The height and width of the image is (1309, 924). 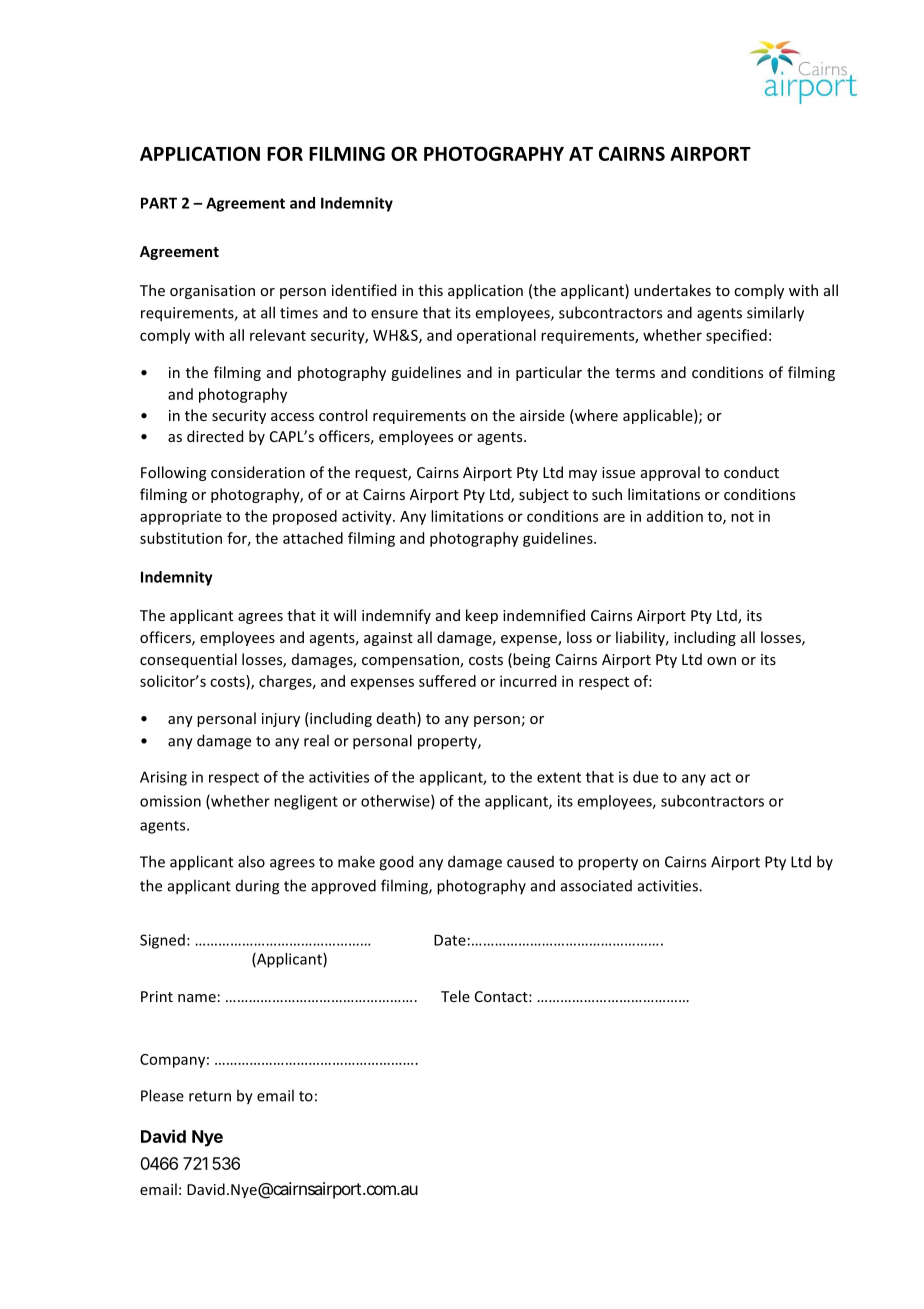 What do you see at coordinates (544, 495) in the image?
I see `subject` at bounding box center [544, 495].
